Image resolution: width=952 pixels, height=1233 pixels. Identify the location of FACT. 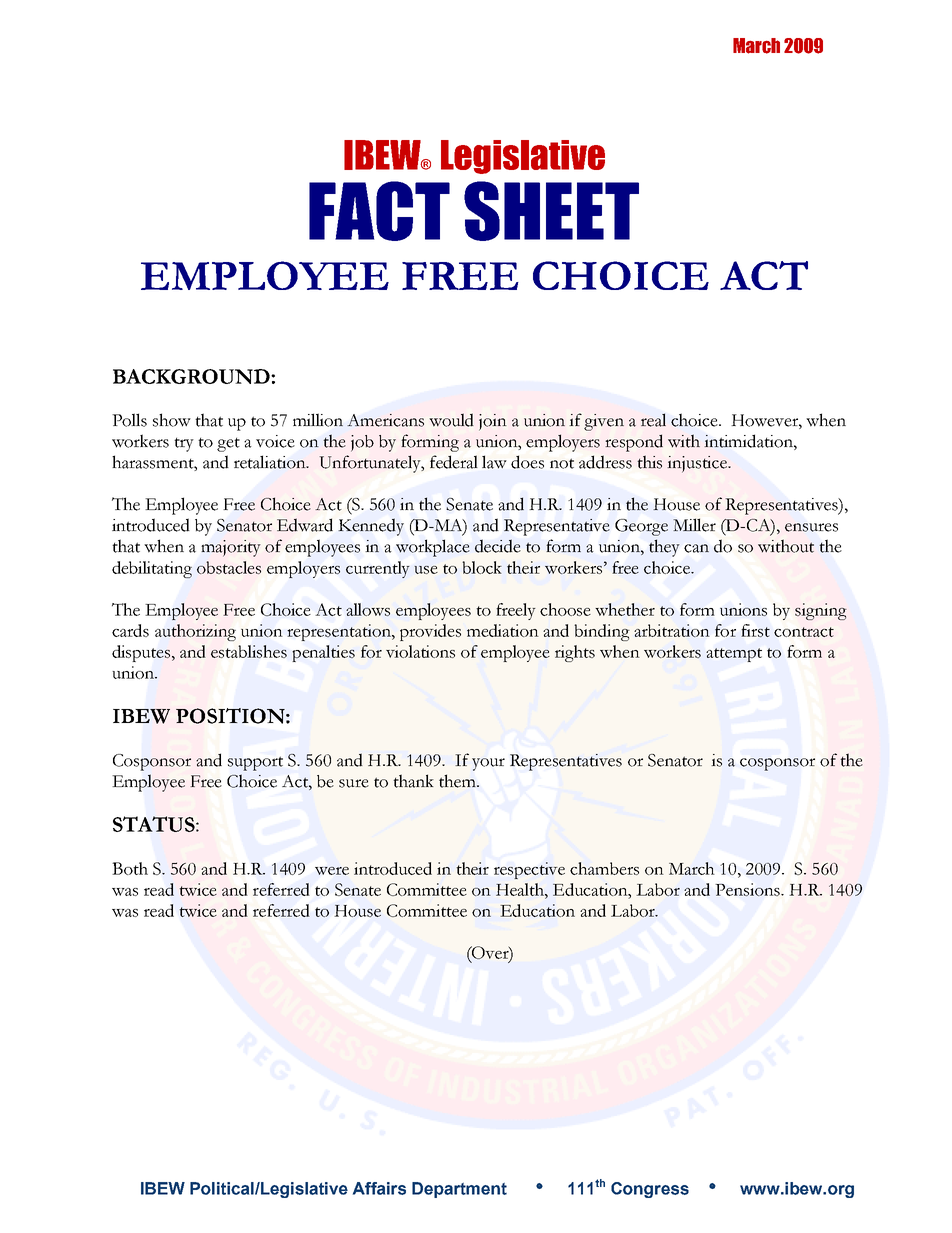
(379, 211).
